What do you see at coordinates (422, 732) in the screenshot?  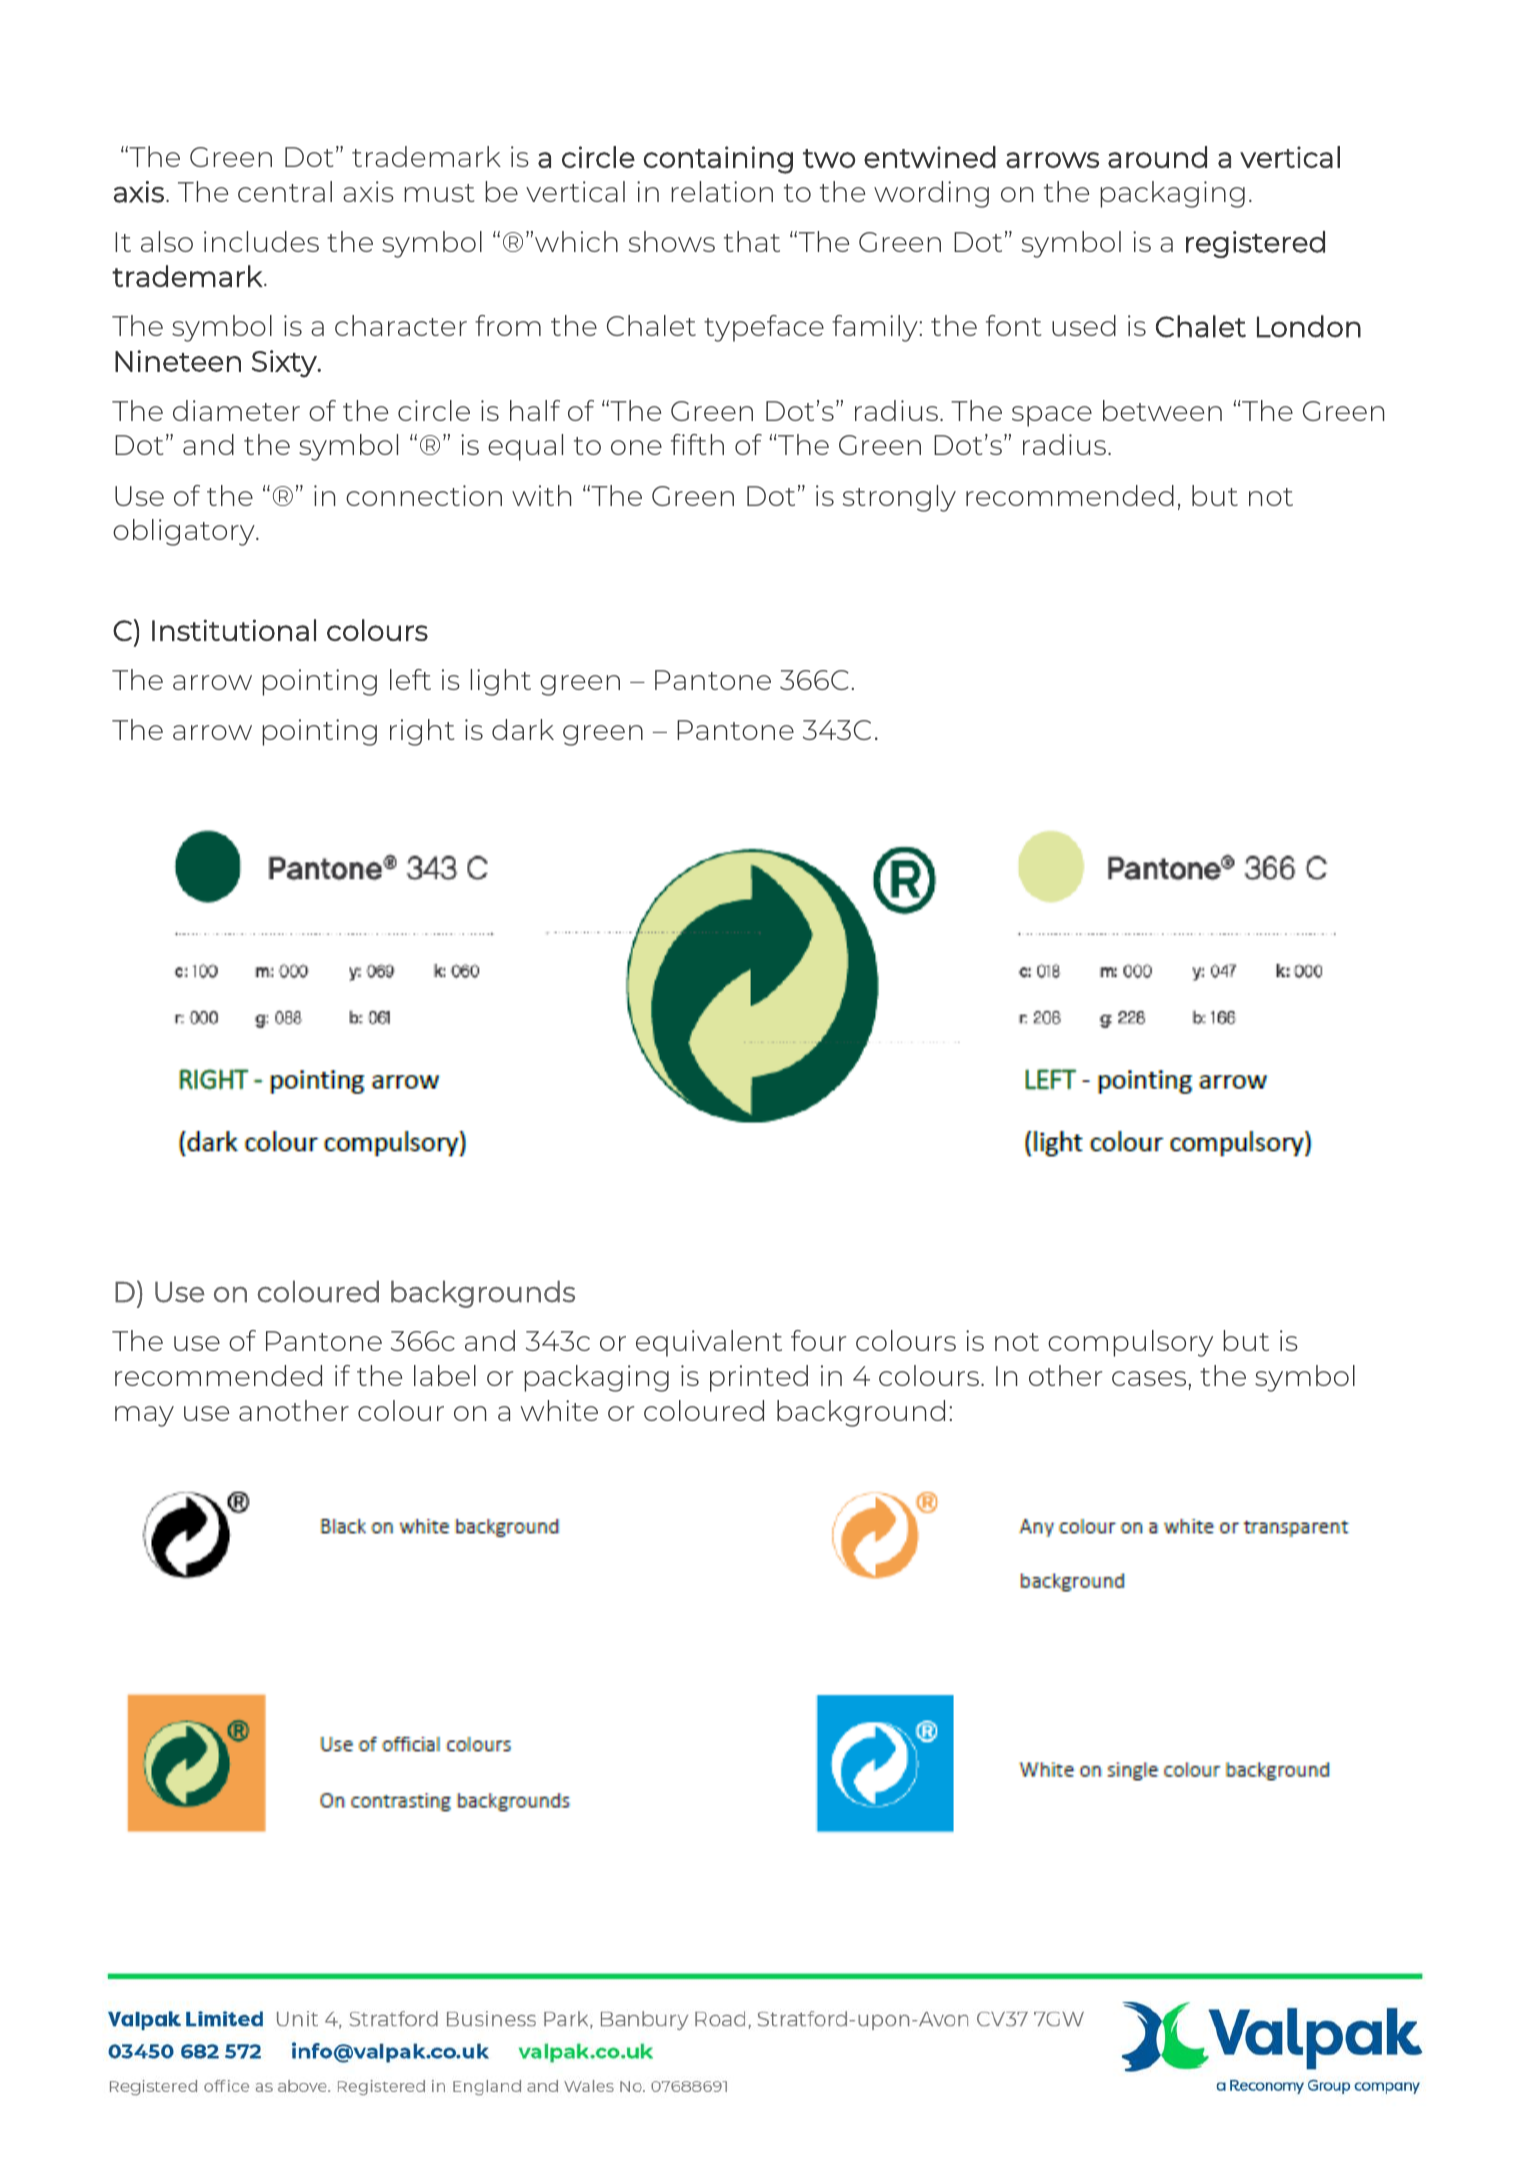 I see `right` at bounding box center [422, 732].
